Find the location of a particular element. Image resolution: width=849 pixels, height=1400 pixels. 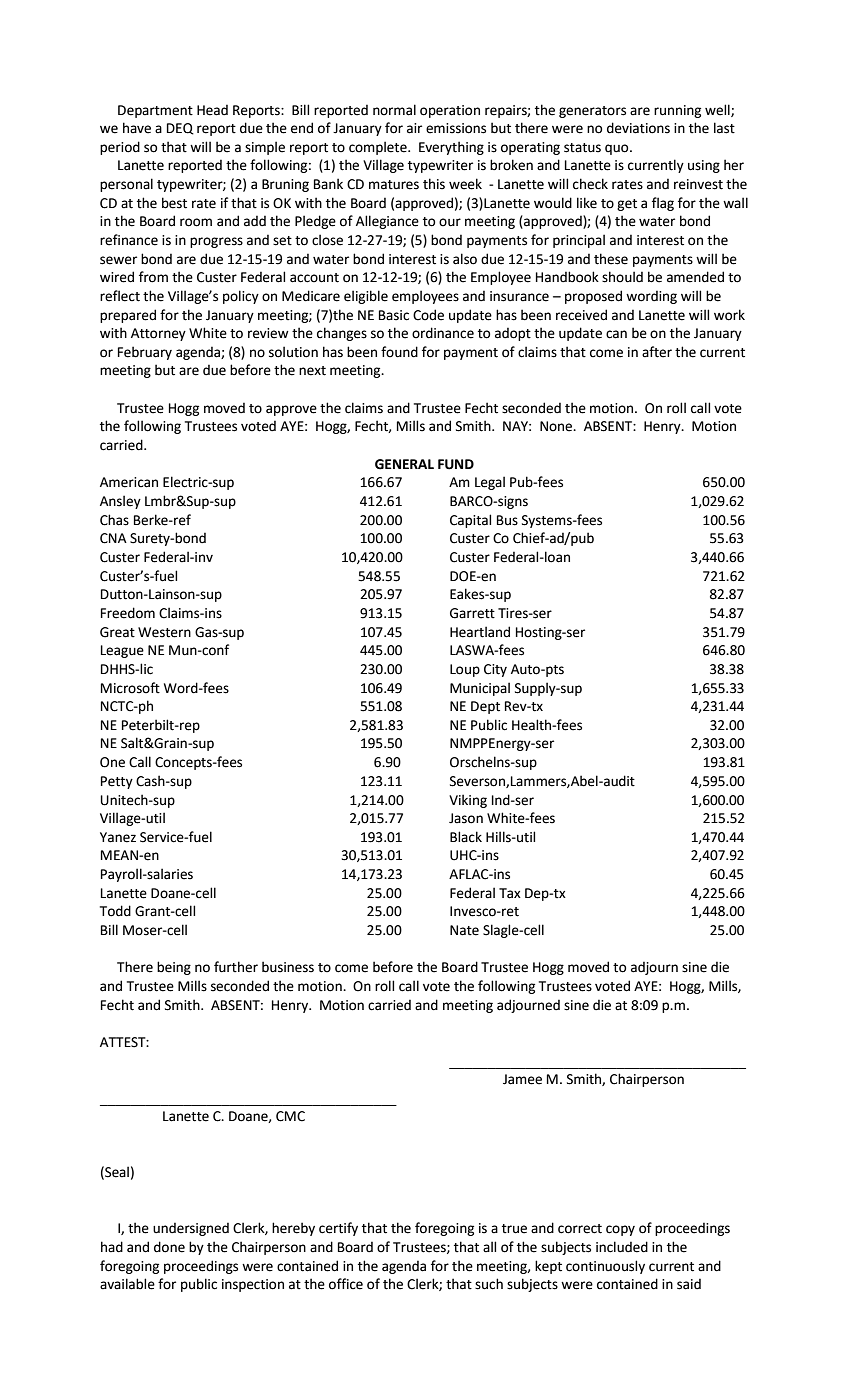

None is located at coordinates (557, 426).
